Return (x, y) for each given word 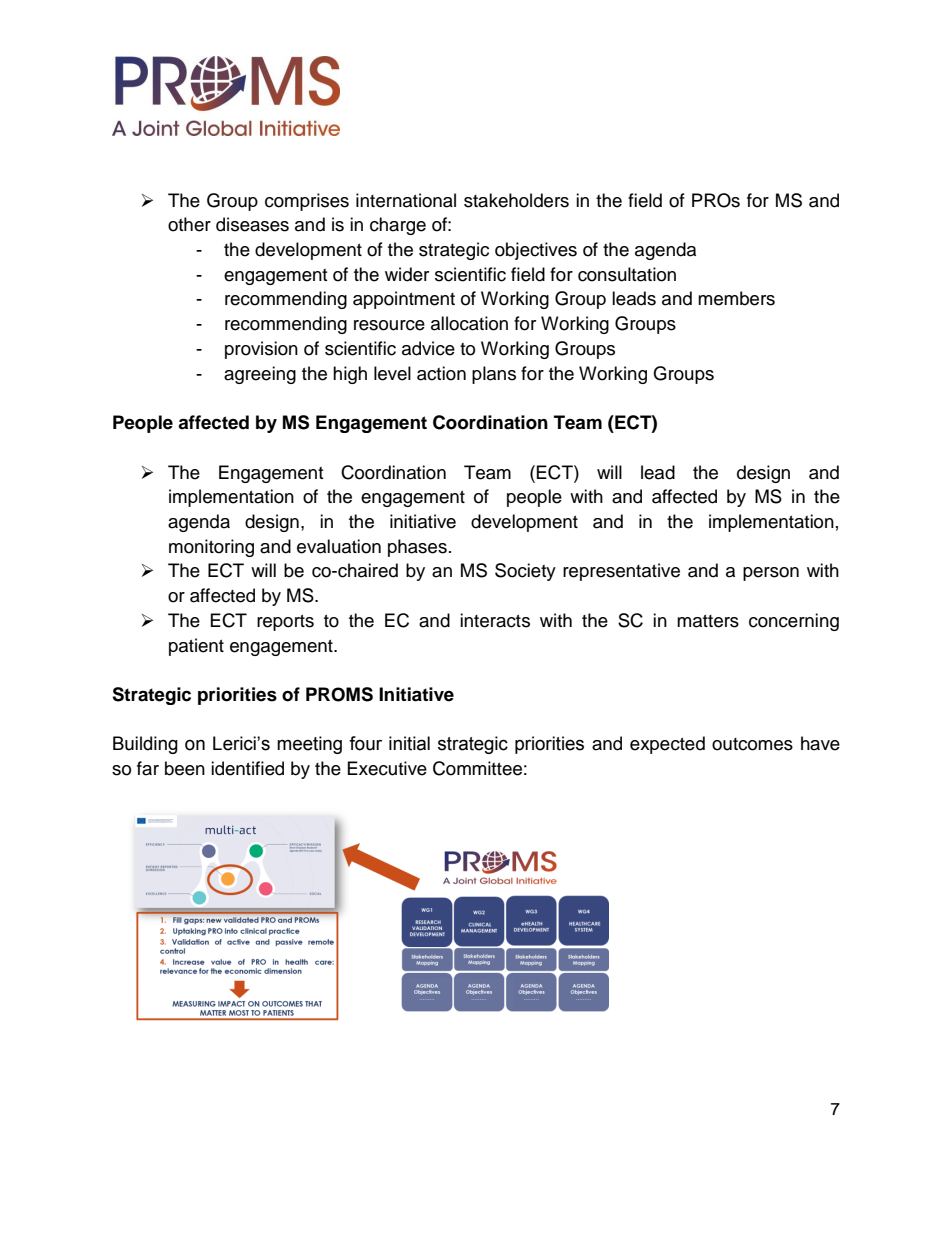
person (771, 574)
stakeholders (516, 200)
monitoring (211, 548)
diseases (252, 224)
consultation (627, 274)
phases (417, 548)
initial (409, 743)
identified (247, 768)
